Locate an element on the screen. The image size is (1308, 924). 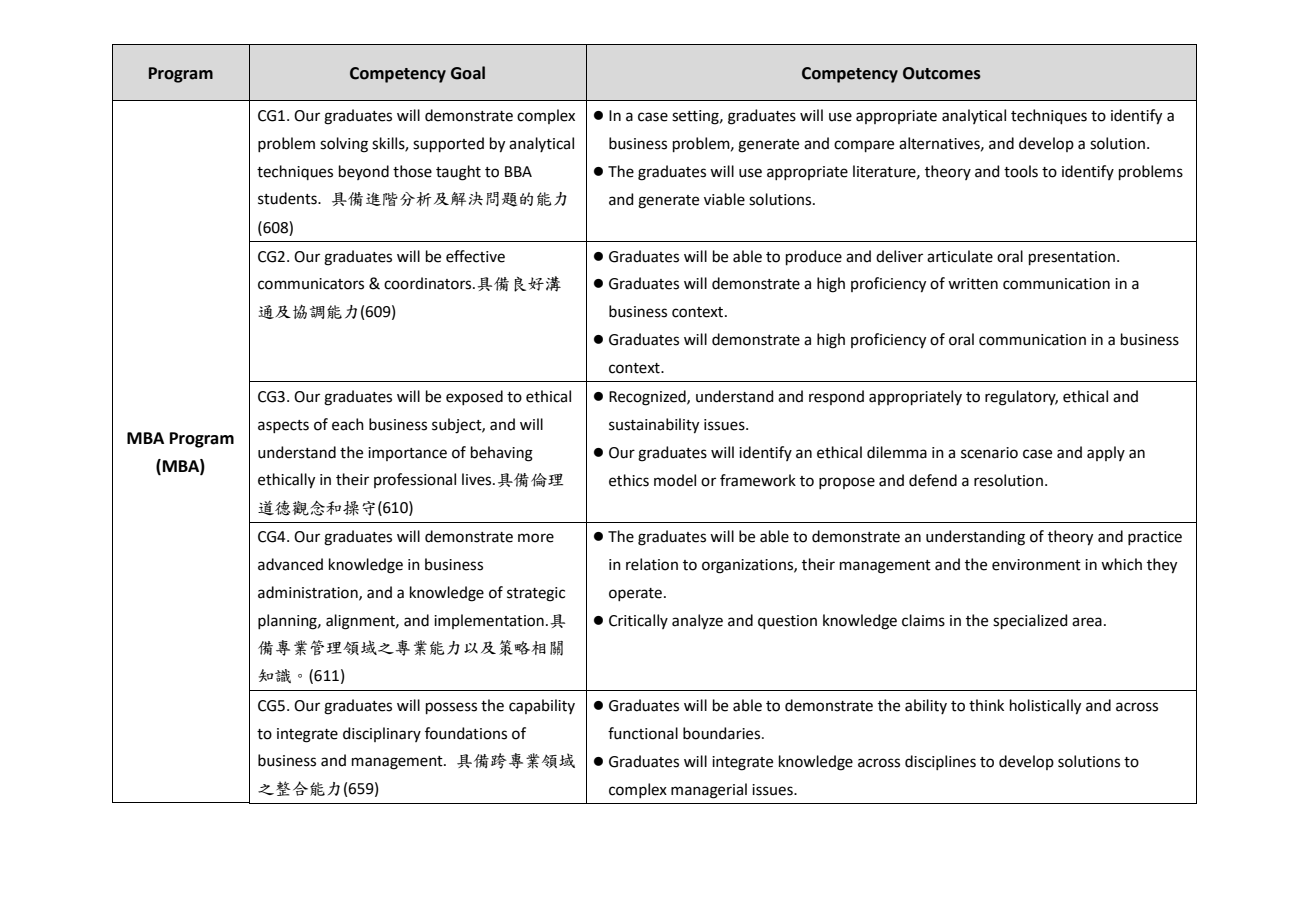
disciplines is located at coordinates (940, 762).
